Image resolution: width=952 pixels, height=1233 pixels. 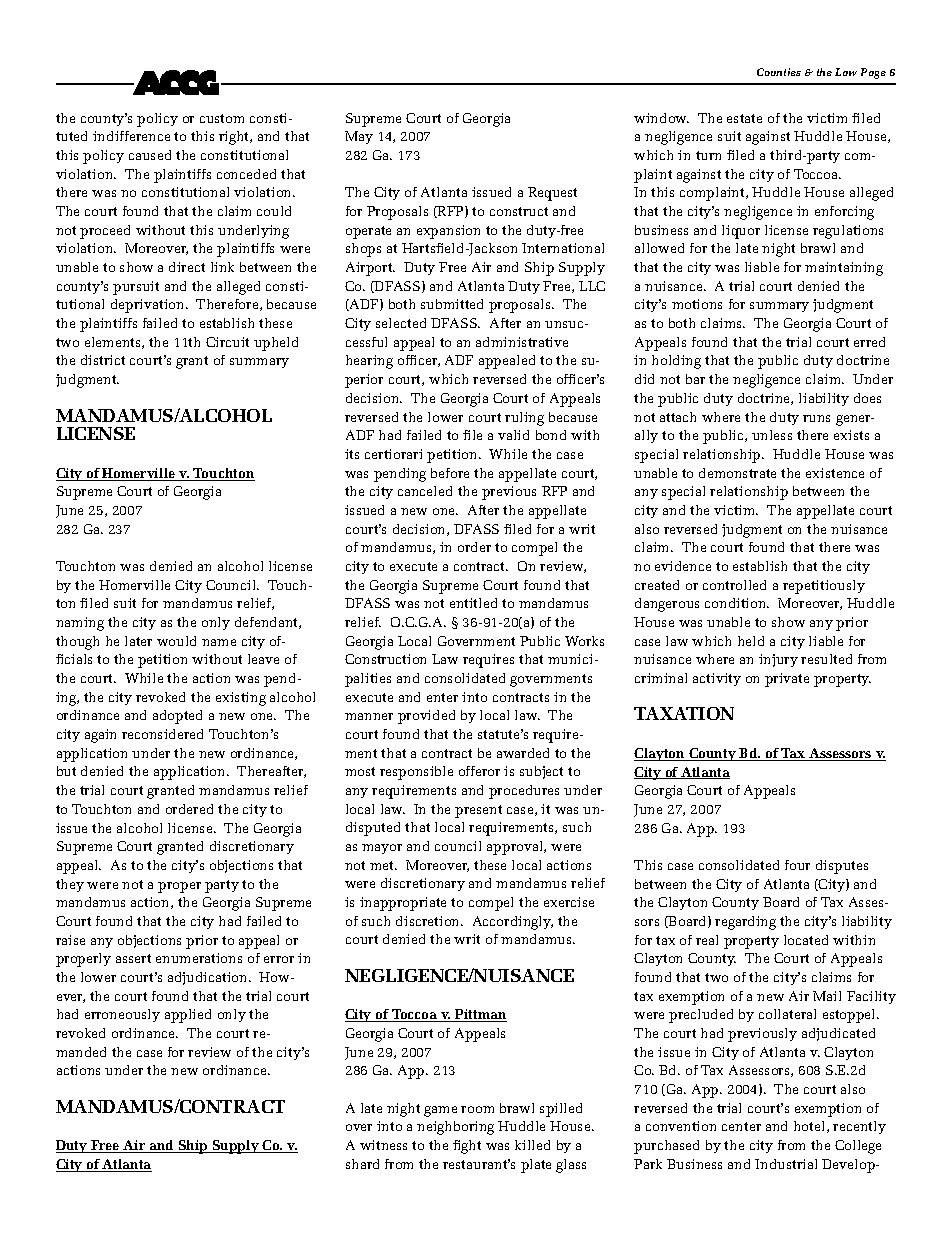 I want to click on adopted, so click(x=177, y=717).
